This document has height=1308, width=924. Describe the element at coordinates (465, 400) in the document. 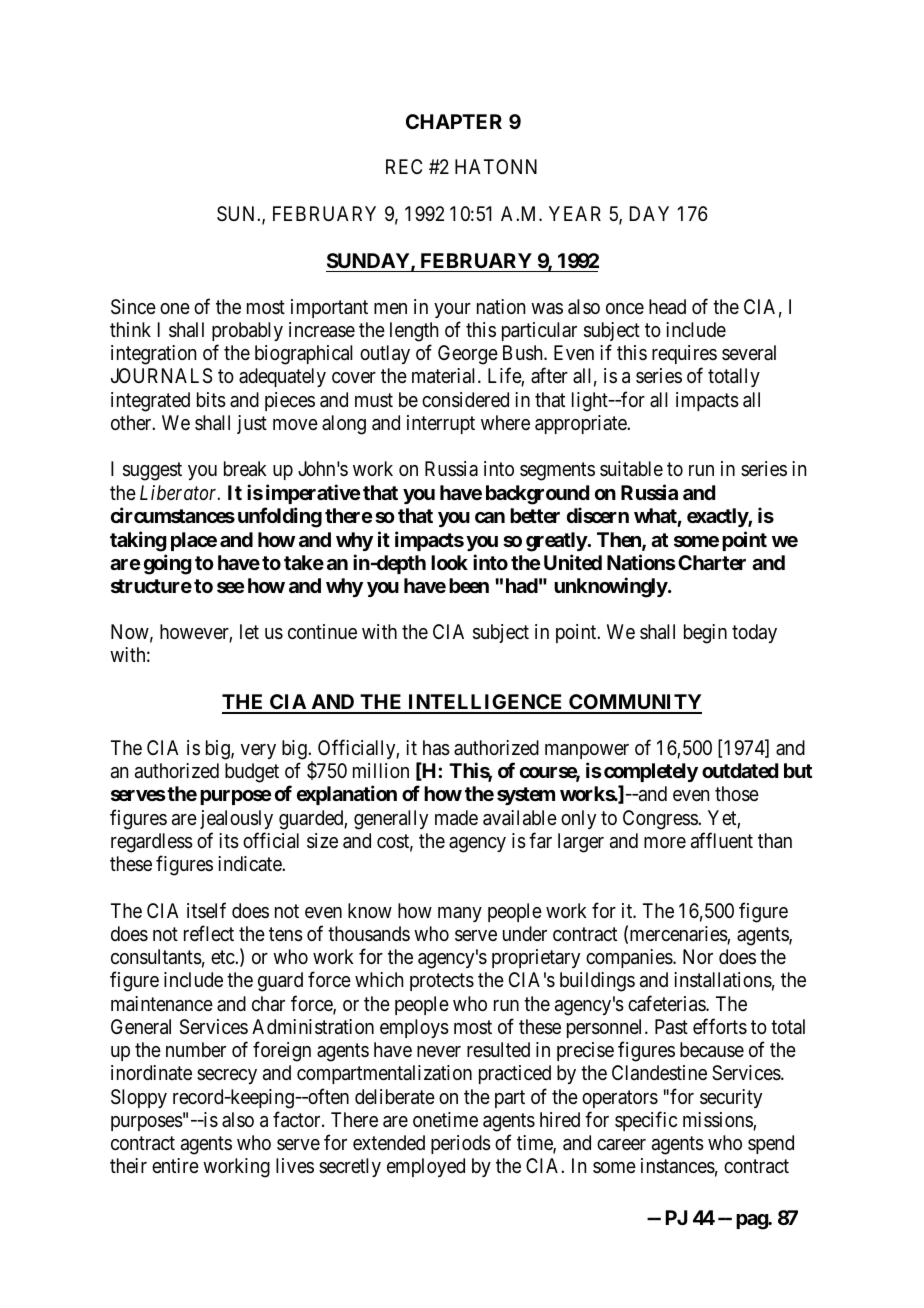

I see `considered` at that location.
